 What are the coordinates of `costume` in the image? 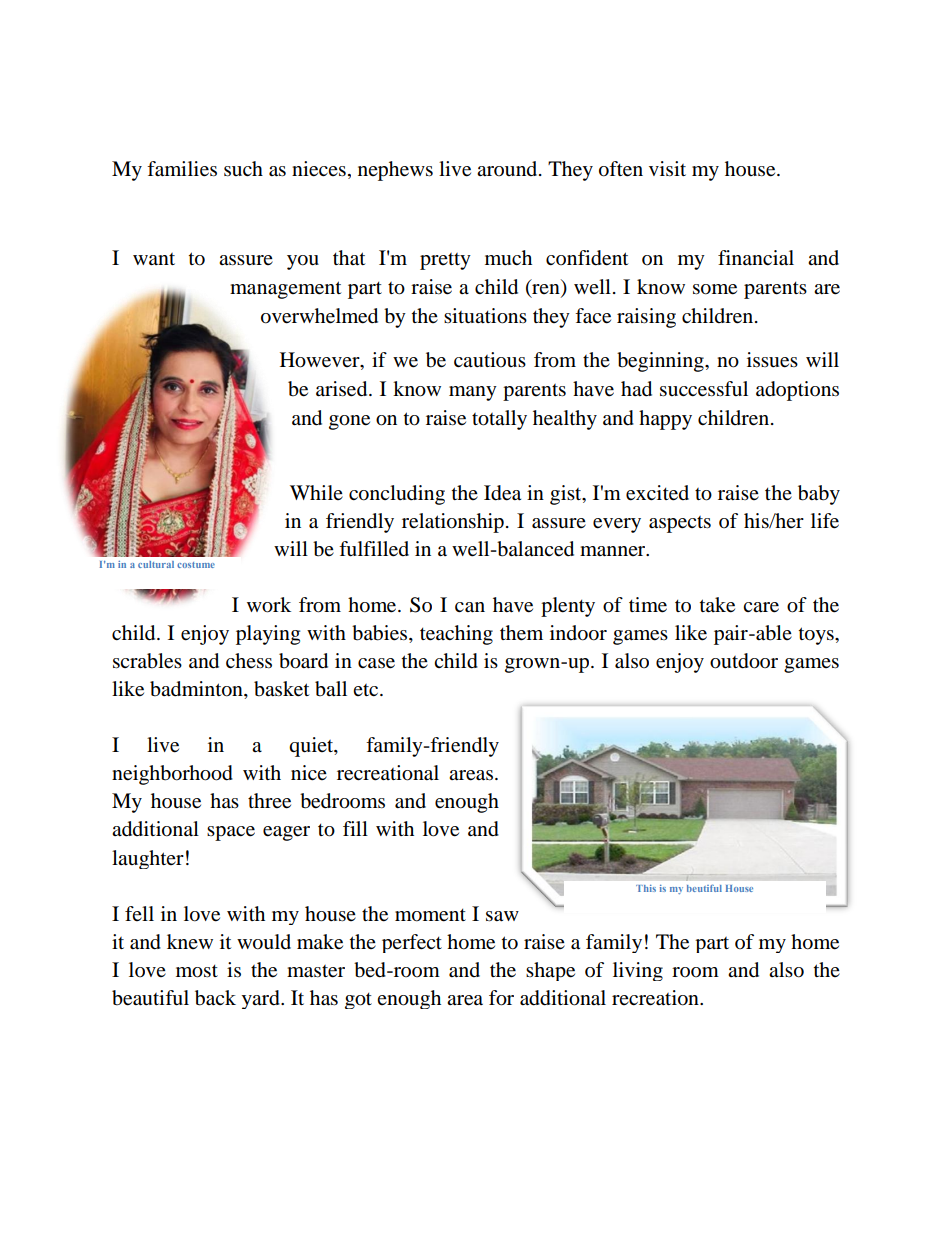 It's located at (196, 565).
